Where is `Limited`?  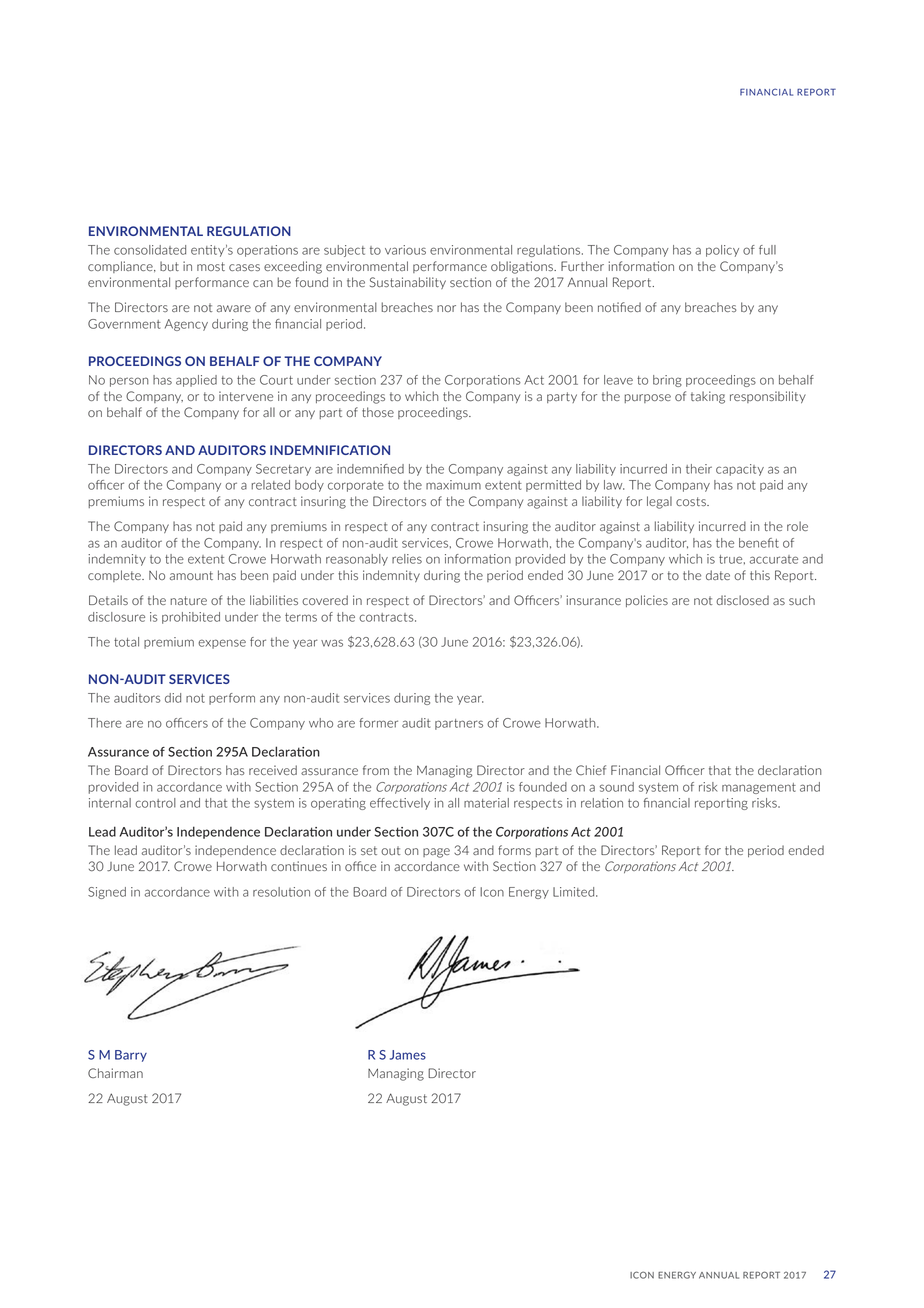
Limited is located at coordinates (575, 892).
